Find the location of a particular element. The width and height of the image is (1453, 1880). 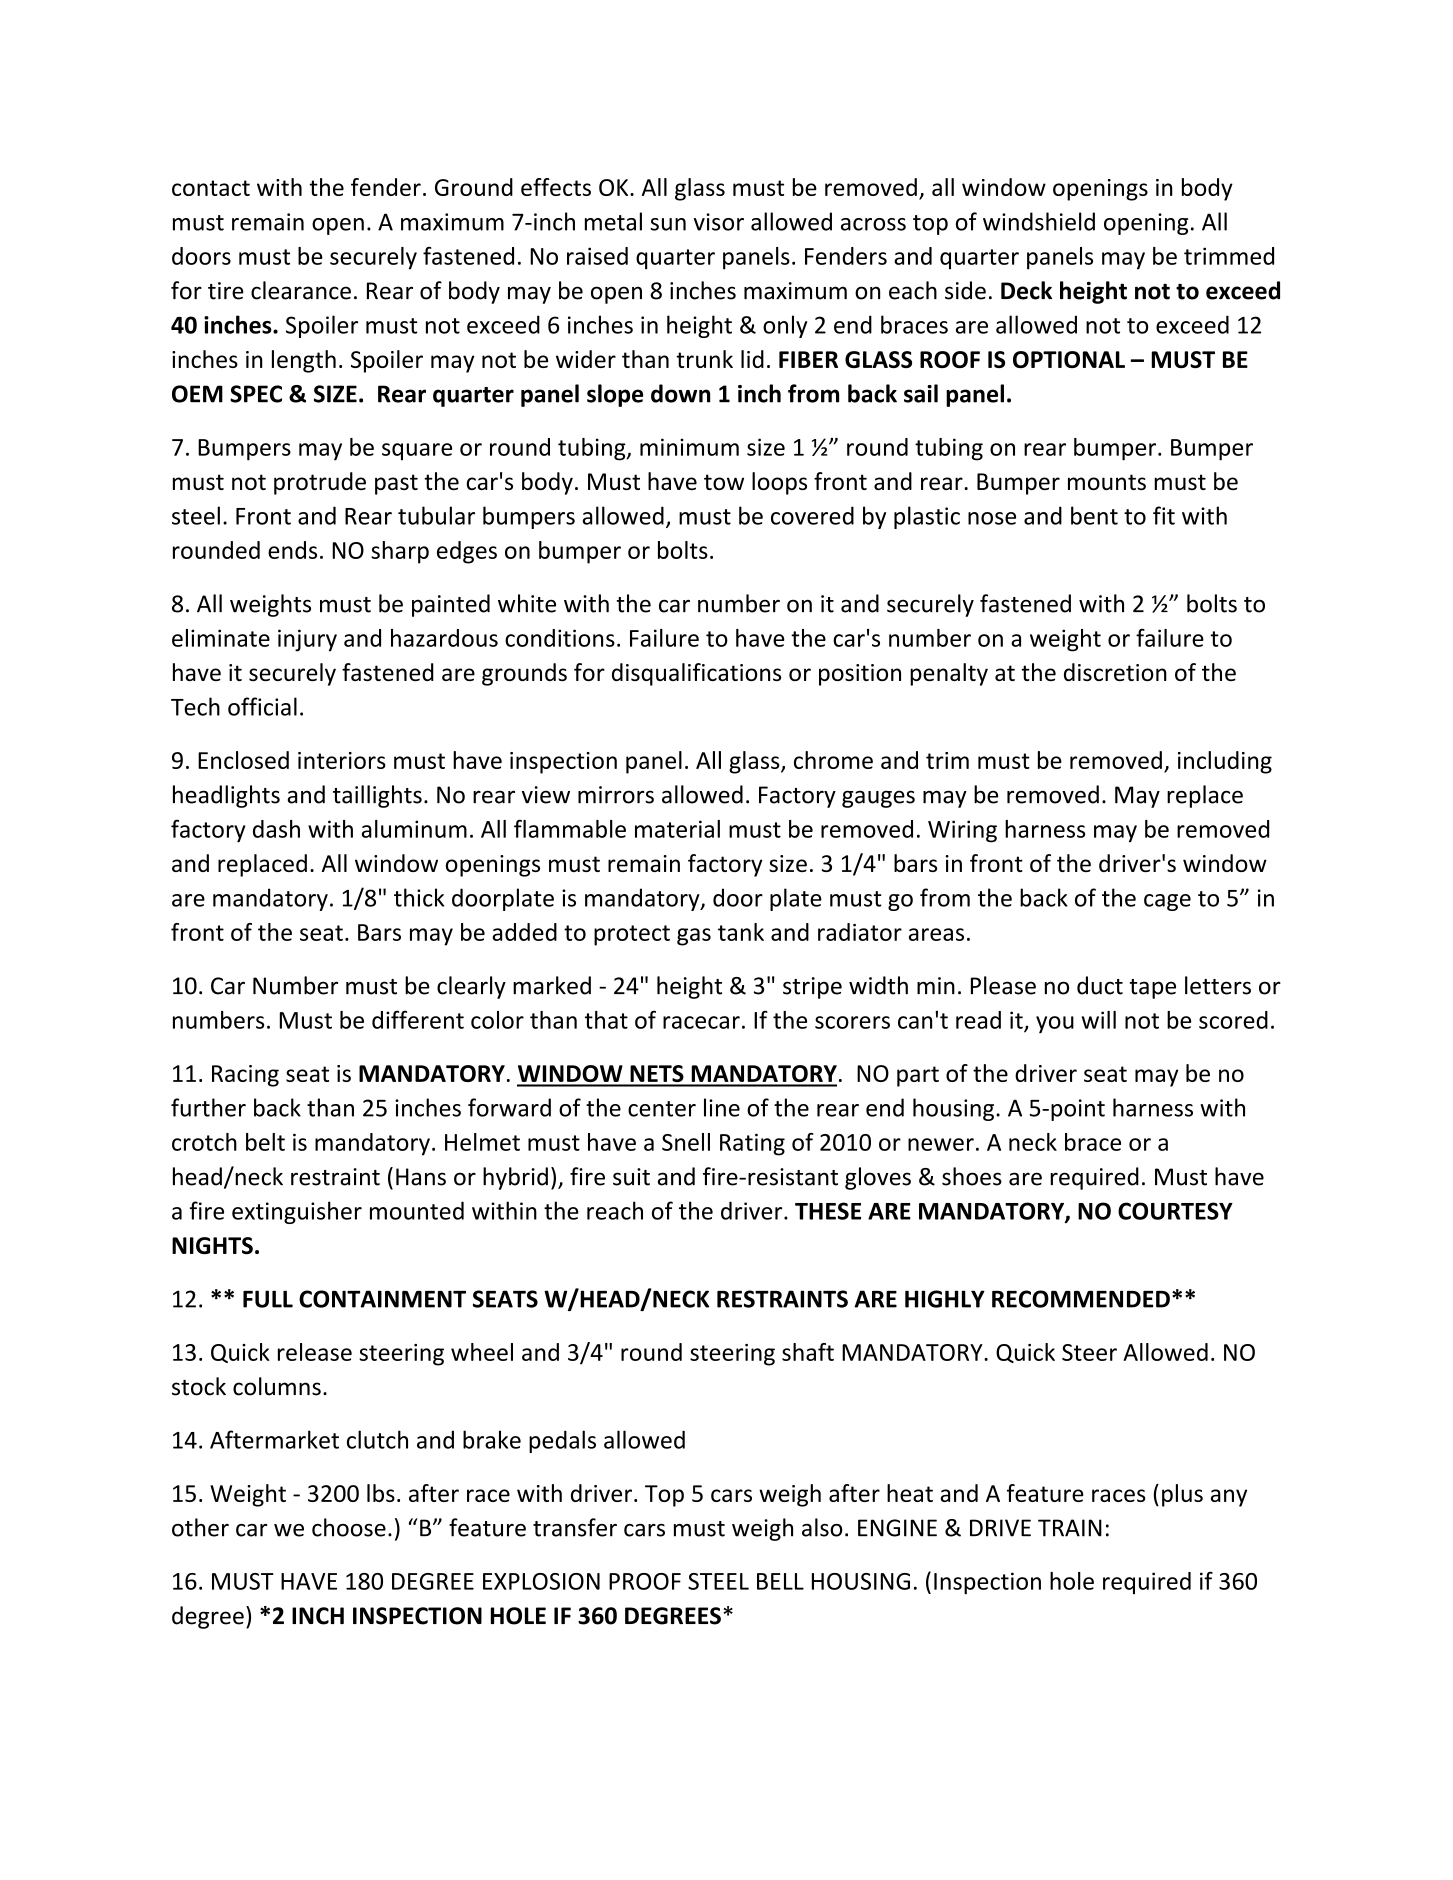

plus is located at coordinates (1182, 1495).
